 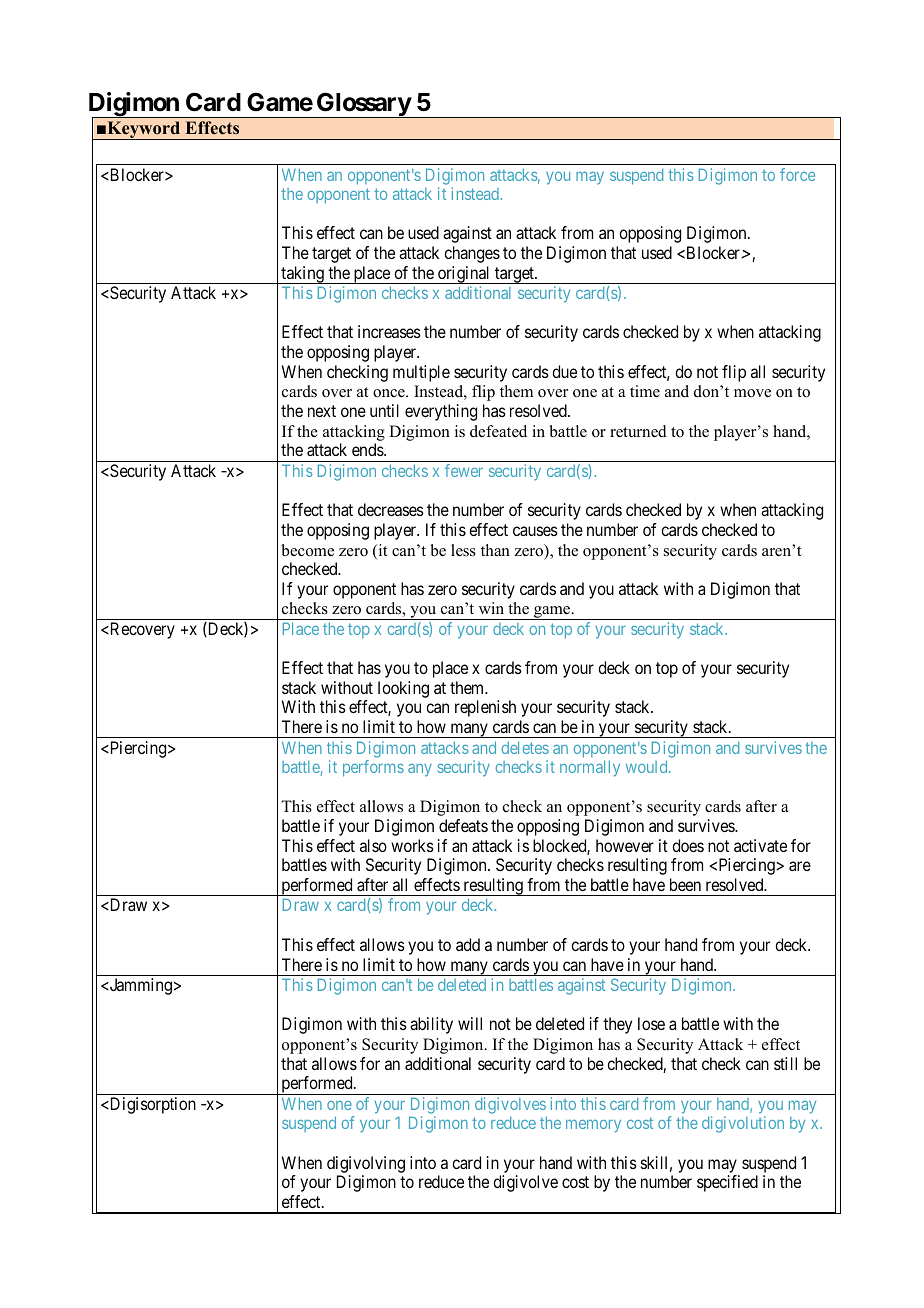 What do you see at coordinates (593, 1126) in the screenshot?
I see `memory` at bounding box center [593, 1126].
